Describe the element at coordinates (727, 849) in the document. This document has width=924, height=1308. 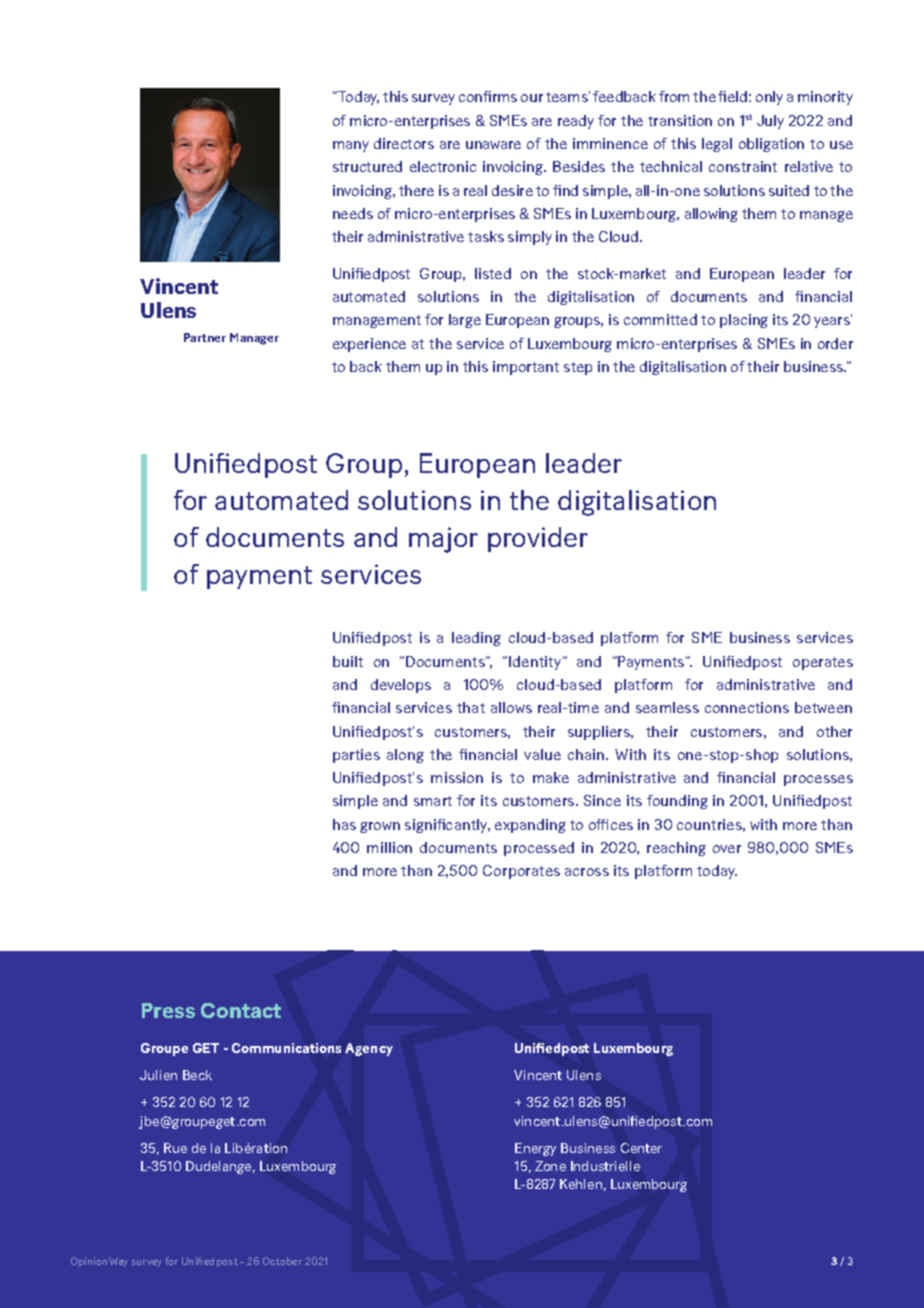
I see `over` at that location.
